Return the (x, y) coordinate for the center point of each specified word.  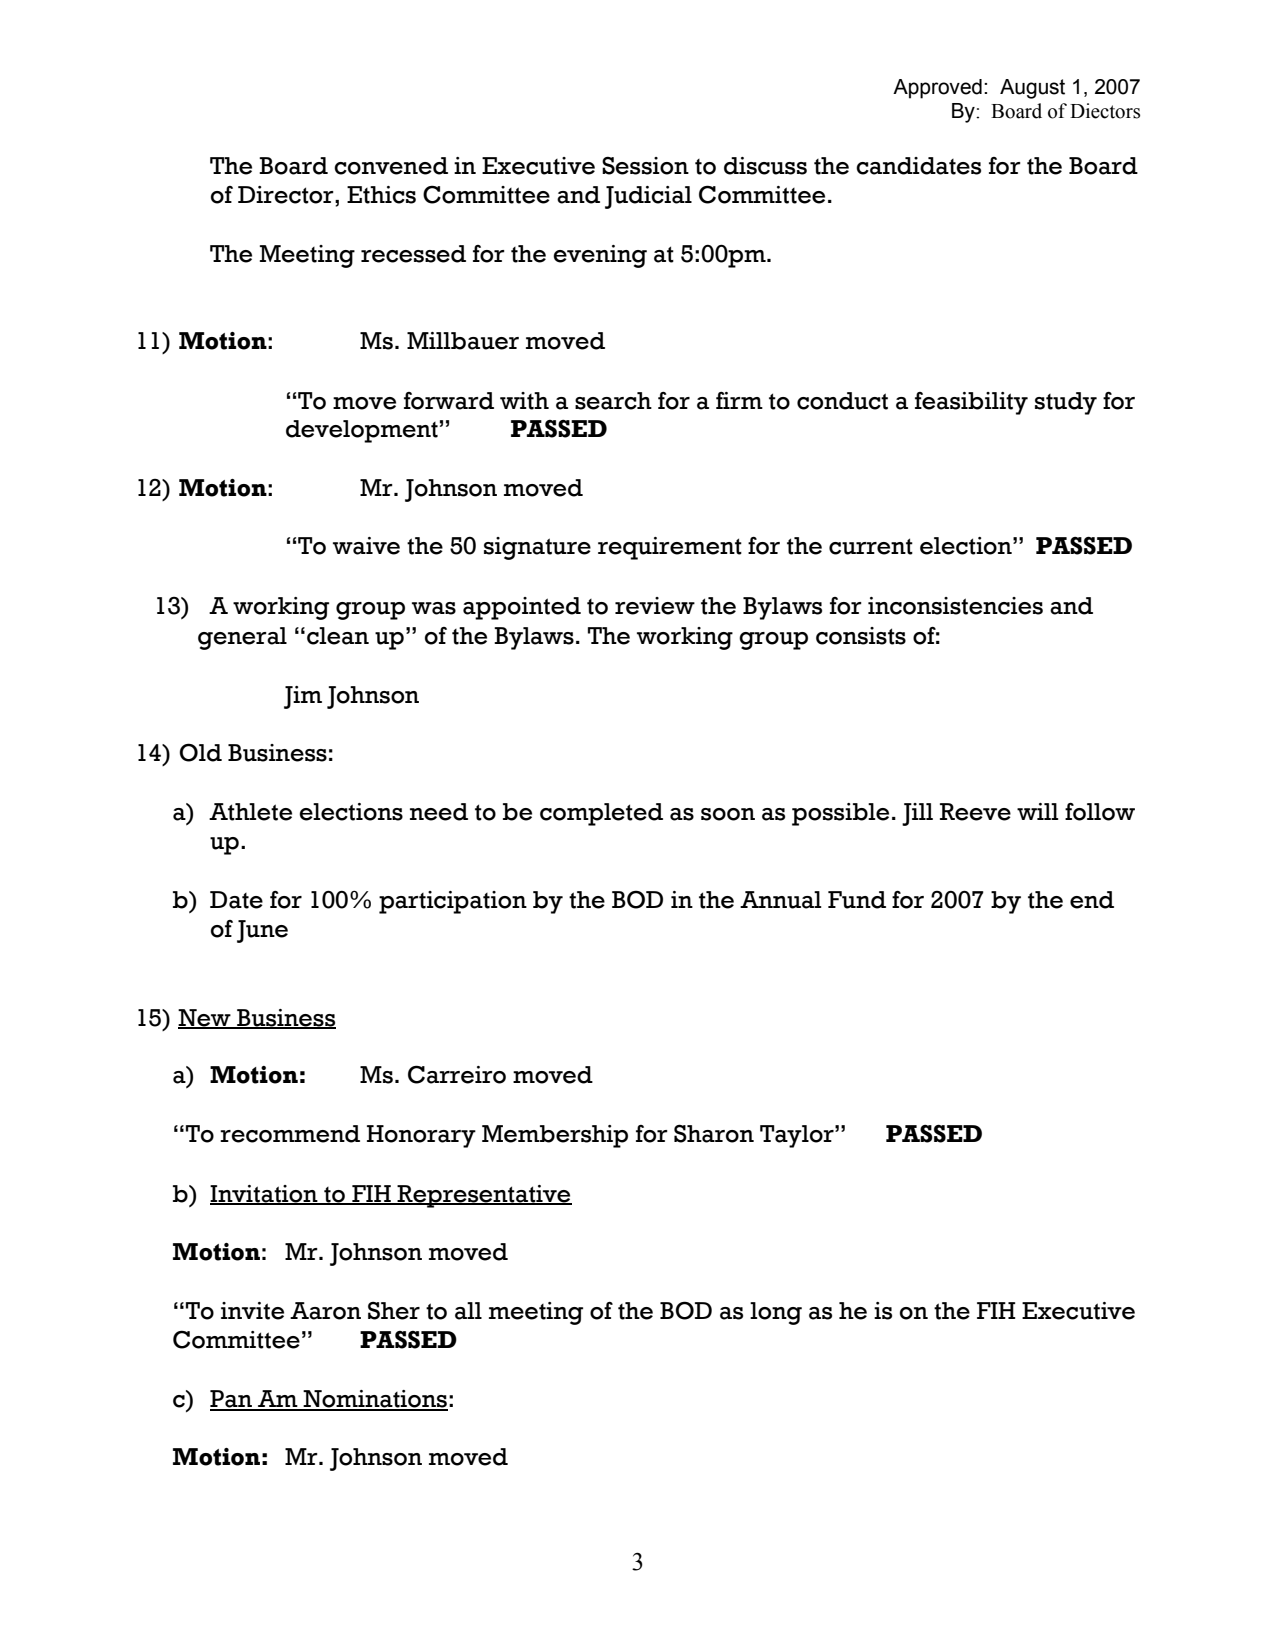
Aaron (325, 1311)
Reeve (975, 812)
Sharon (714, 1133)
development (362, 431)
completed (601, 814)
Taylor (798, 1136)
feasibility (971, 403)
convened (391, 166)
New (205, 1018)
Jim (303, 697)
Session (645, 166)
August (1032, 89)
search (613, 401)
